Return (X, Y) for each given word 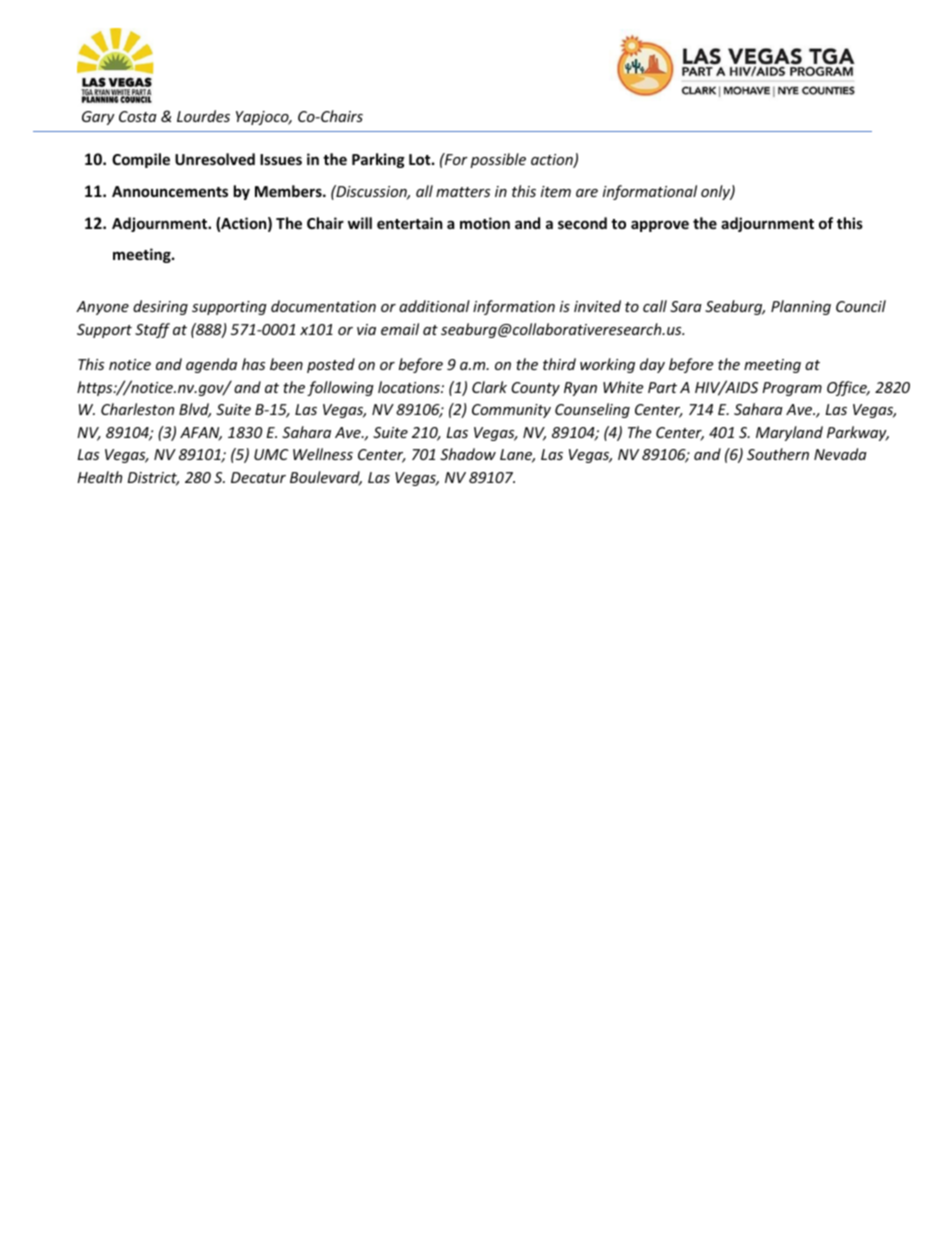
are (587, 193)
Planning (801, 307)
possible (498, 160)
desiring (160, 307)
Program (792, 389)
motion (485, 223)
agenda (211, 365)
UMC (271, 454)
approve (660, 226)
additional (434, 306)
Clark (489, 387)
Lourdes (203, 116)
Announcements (170, 191)
